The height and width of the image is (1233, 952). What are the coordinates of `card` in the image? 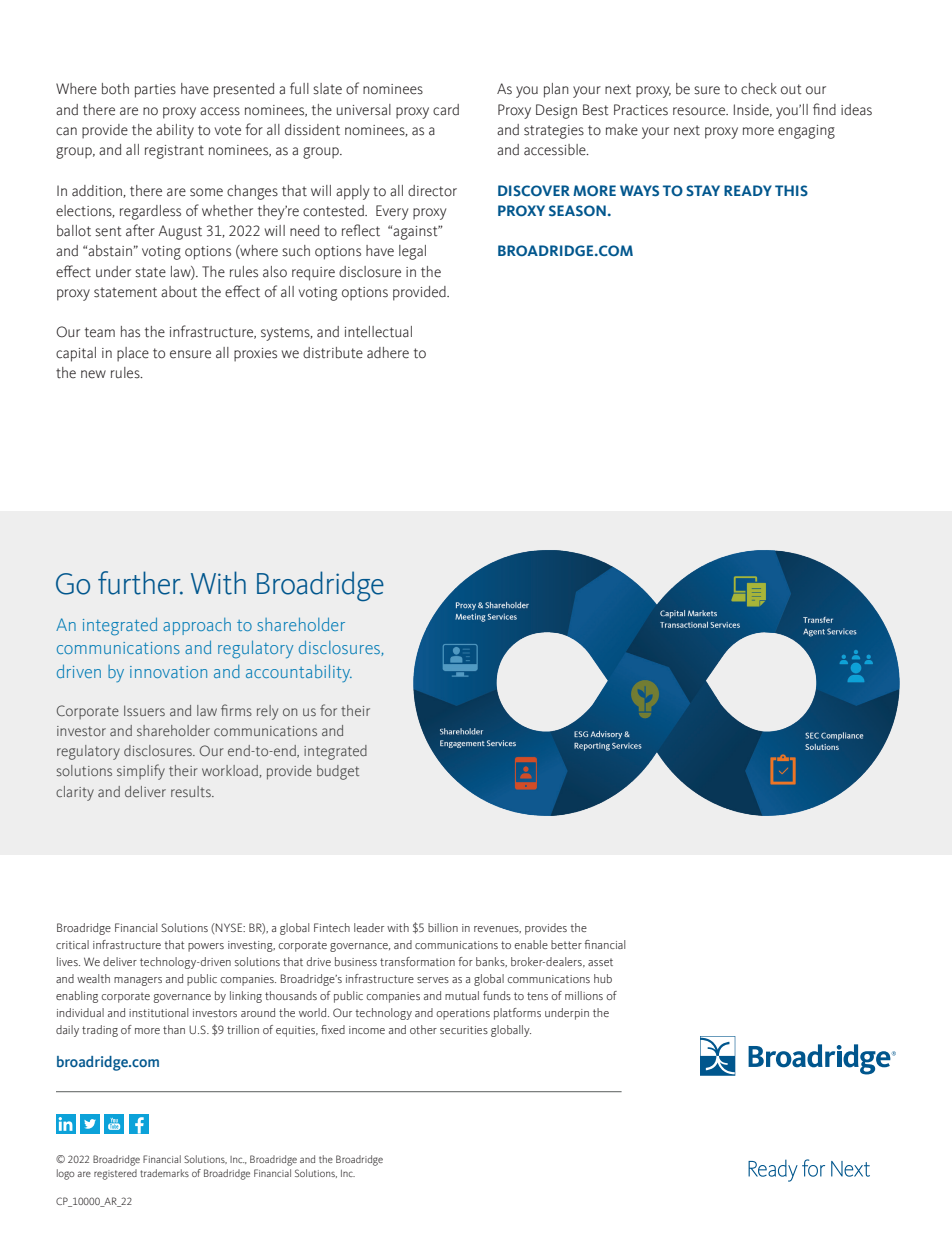 It's located at (446, 110).
